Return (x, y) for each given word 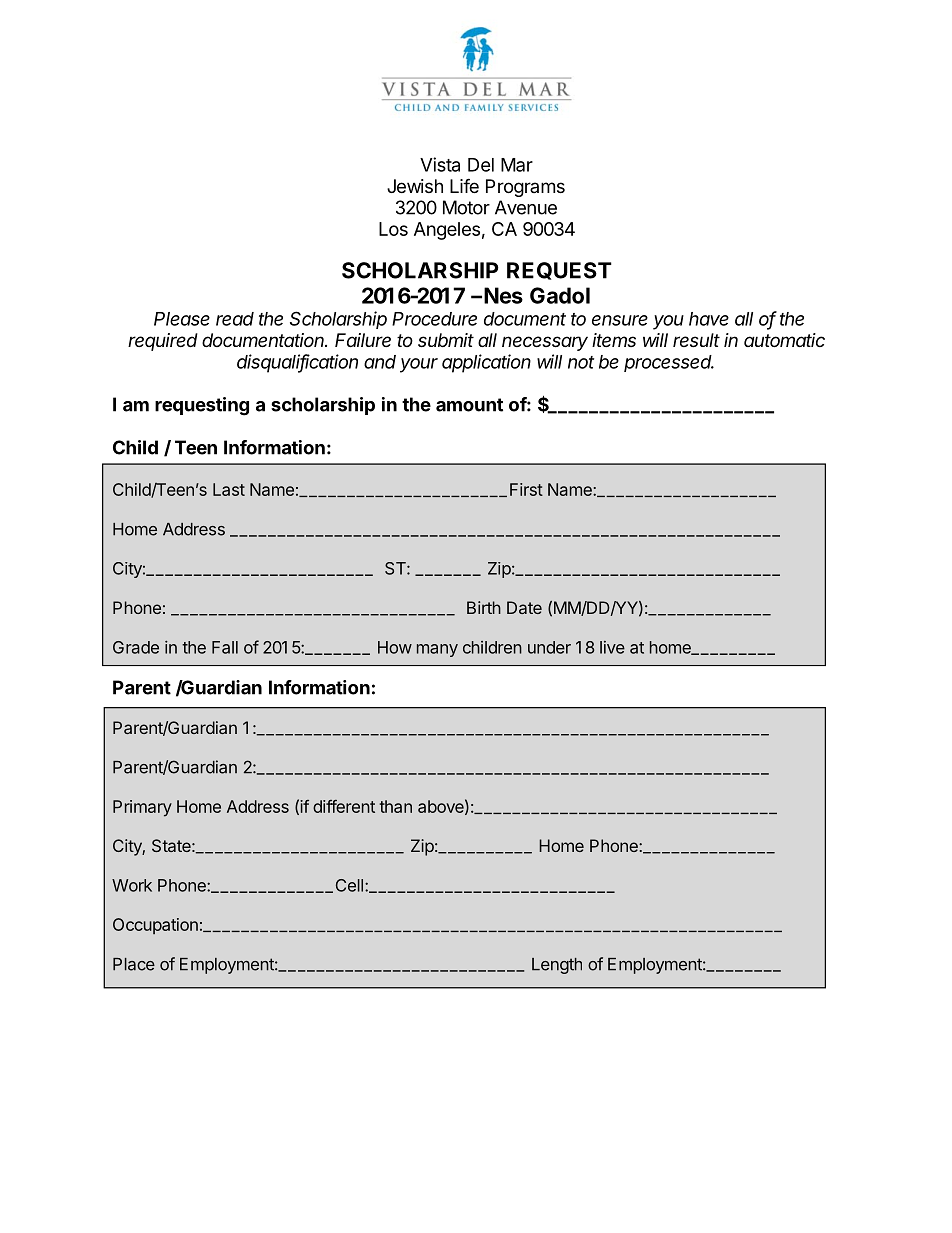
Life (464, 185)
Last (229, 489)
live (612, 647)
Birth (484, 607)
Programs (525, 188)
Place (134, 964)
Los (393, 229)
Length (557, 966)
